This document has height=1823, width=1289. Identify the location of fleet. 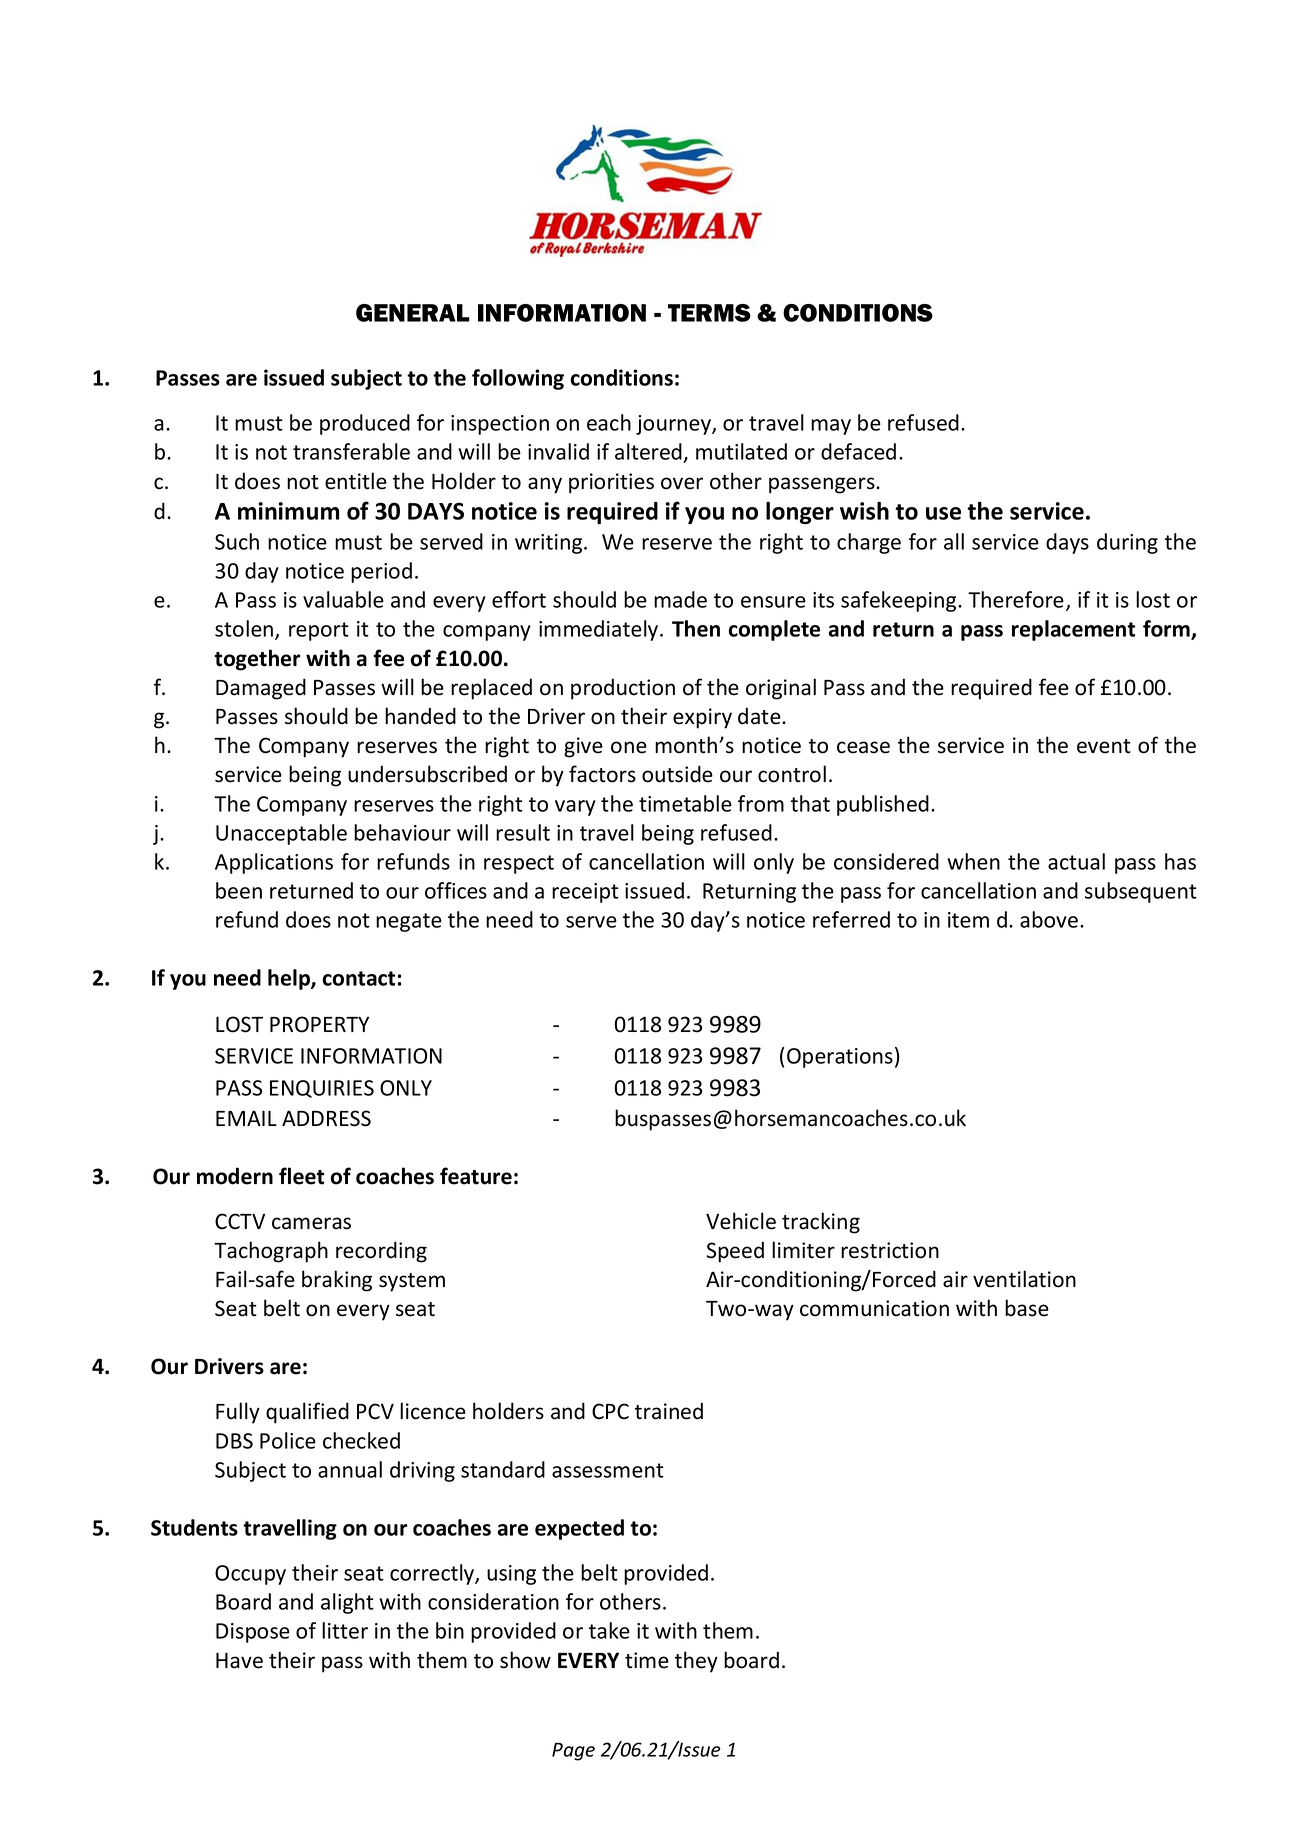
(301, 1176).
